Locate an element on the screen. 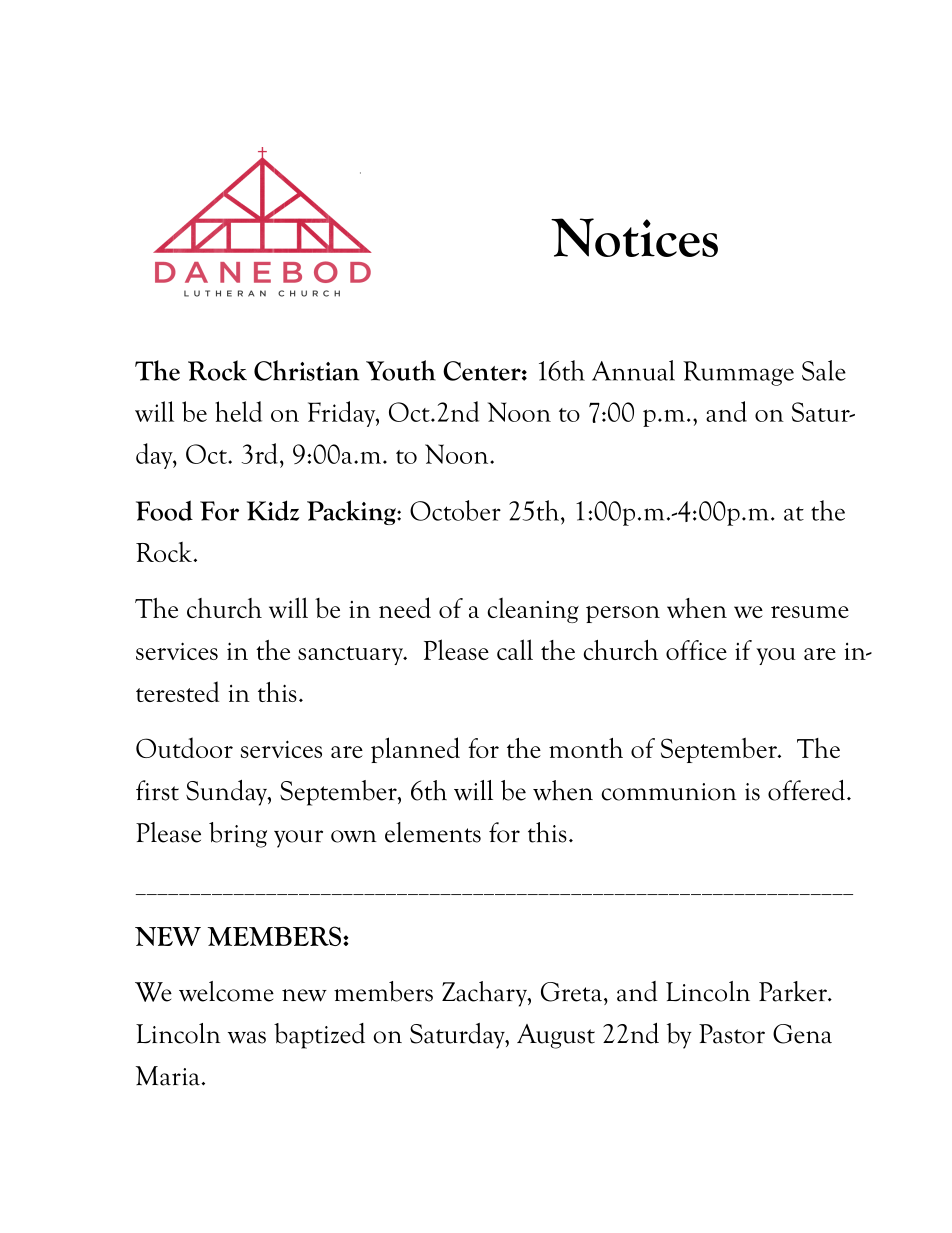 This screenshot has width=952, height=1233. August is located at coordinates (556, 1036).
